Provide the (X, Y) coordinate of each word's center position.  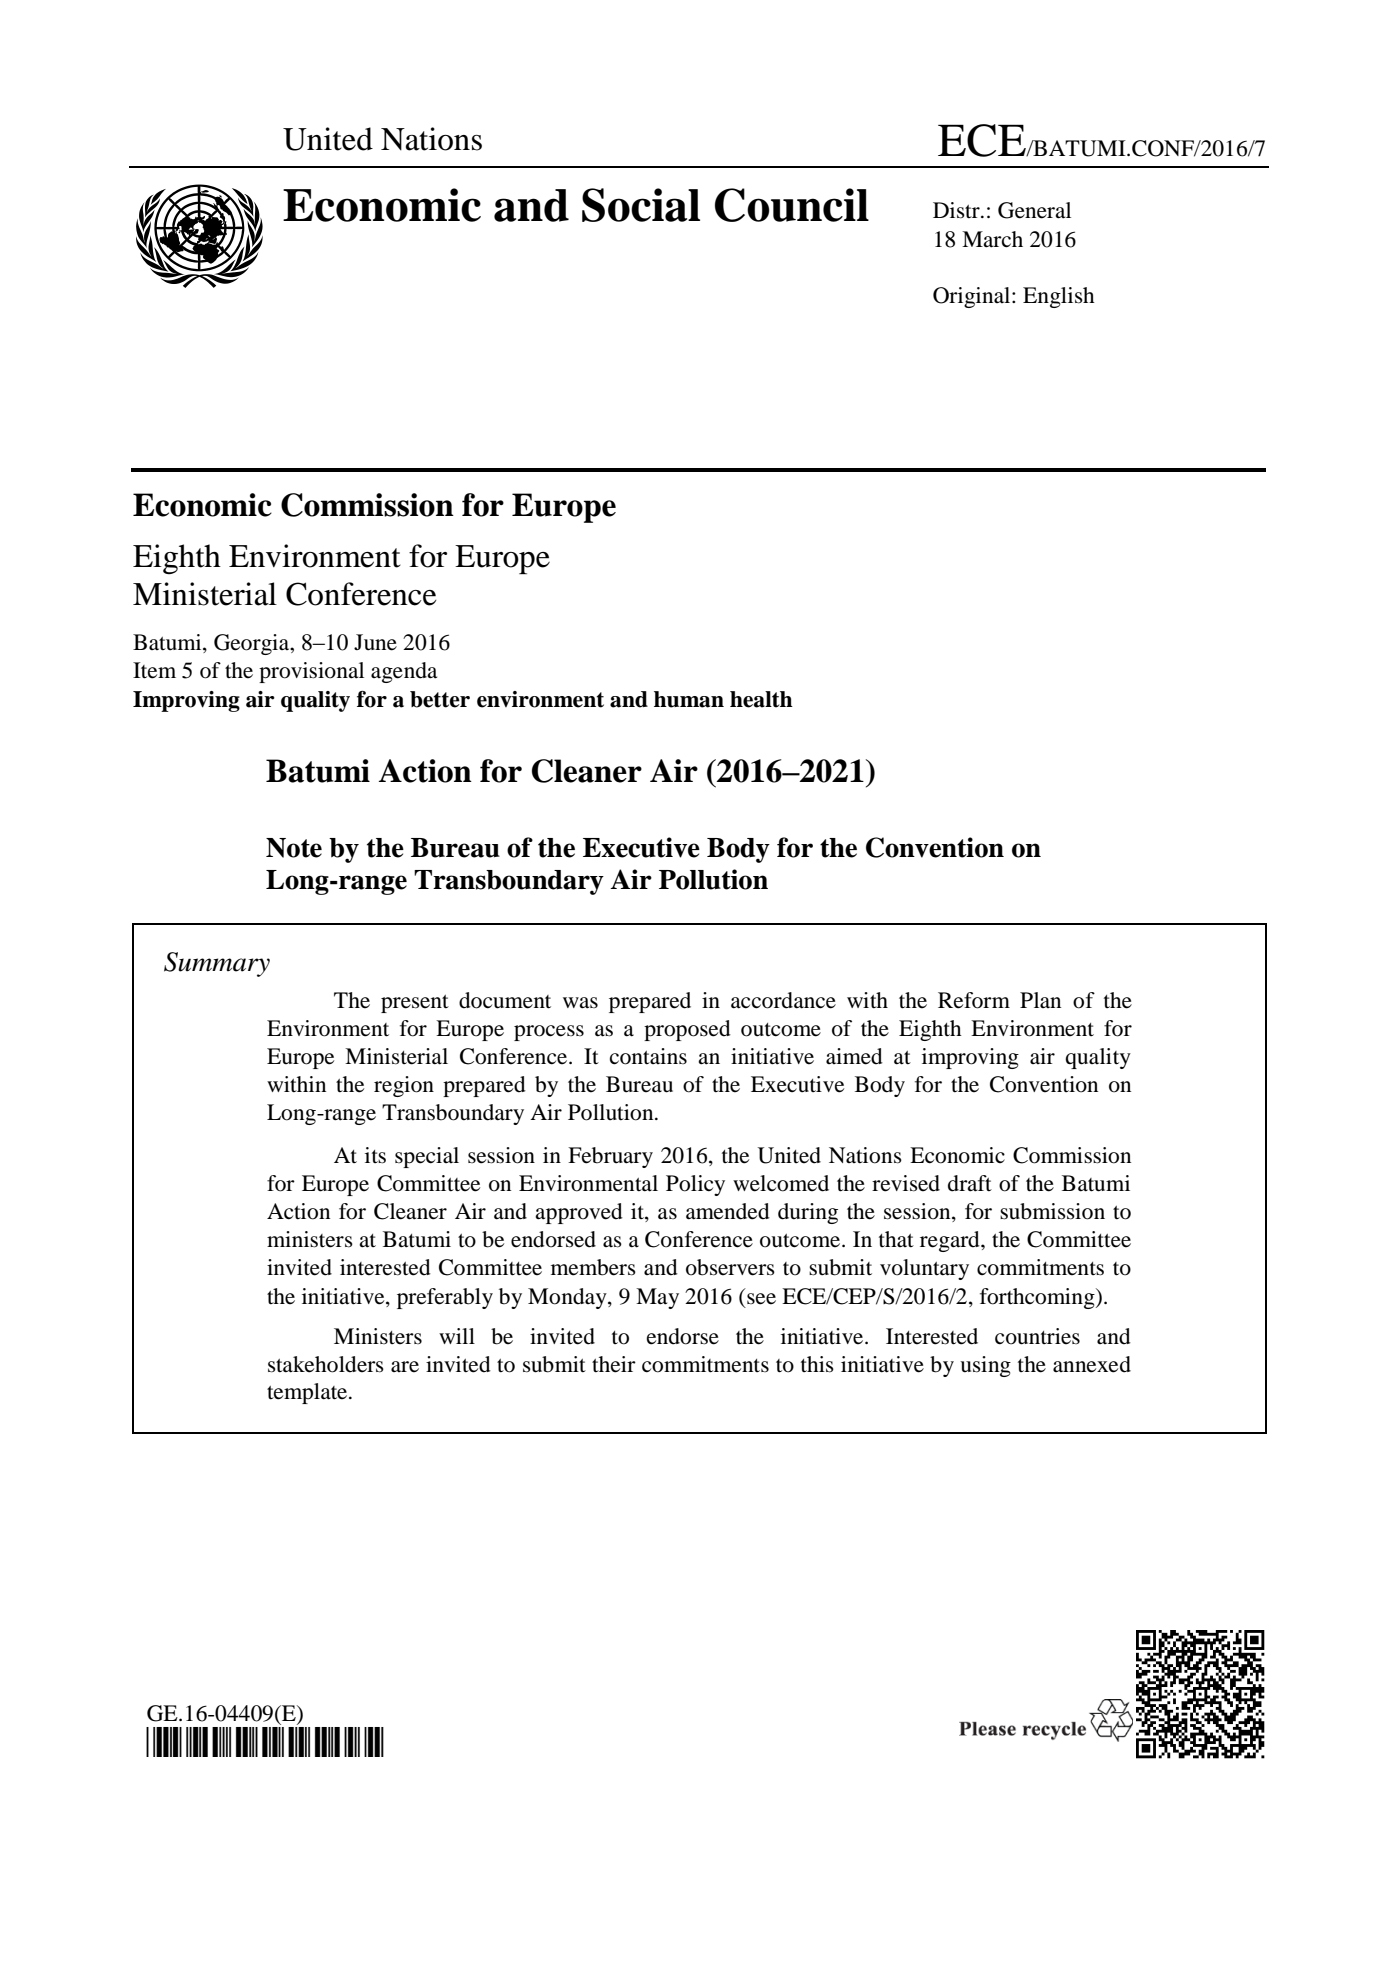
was (580, 1003)
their (614, 1364)
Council (792, 205)
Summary (217, 964)
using (985, 1366)
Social (641, 205)
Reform (974, 1000)
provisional (311, 672)
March (992, 239)
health (761, 699)
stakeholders (326, 1364)
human (689, 699)
